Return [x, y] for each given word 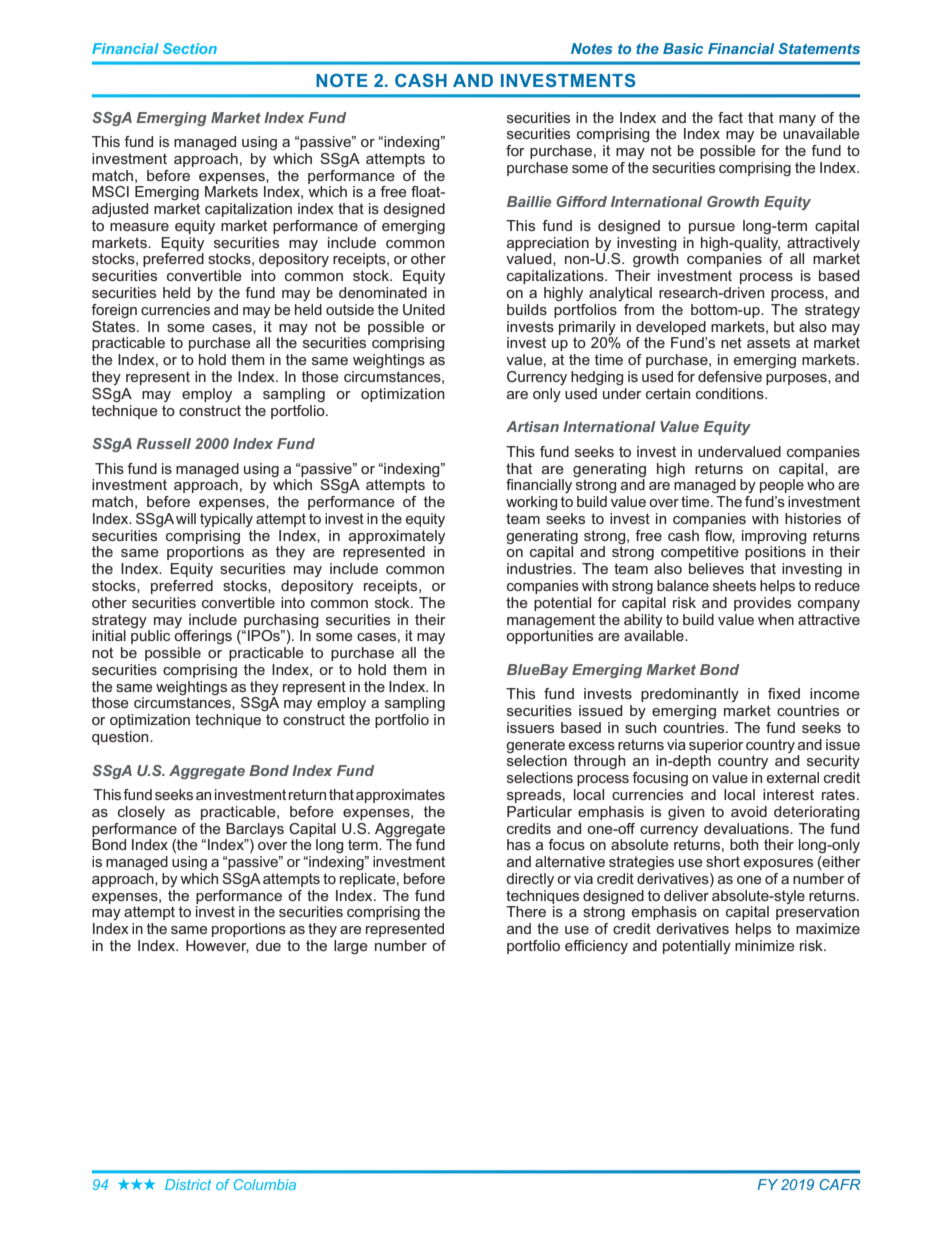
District [188, 1184]
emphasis [664, 913]
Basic [683, 48]
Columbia [265, 1184]
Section [190, 48]
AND [473, 80]
